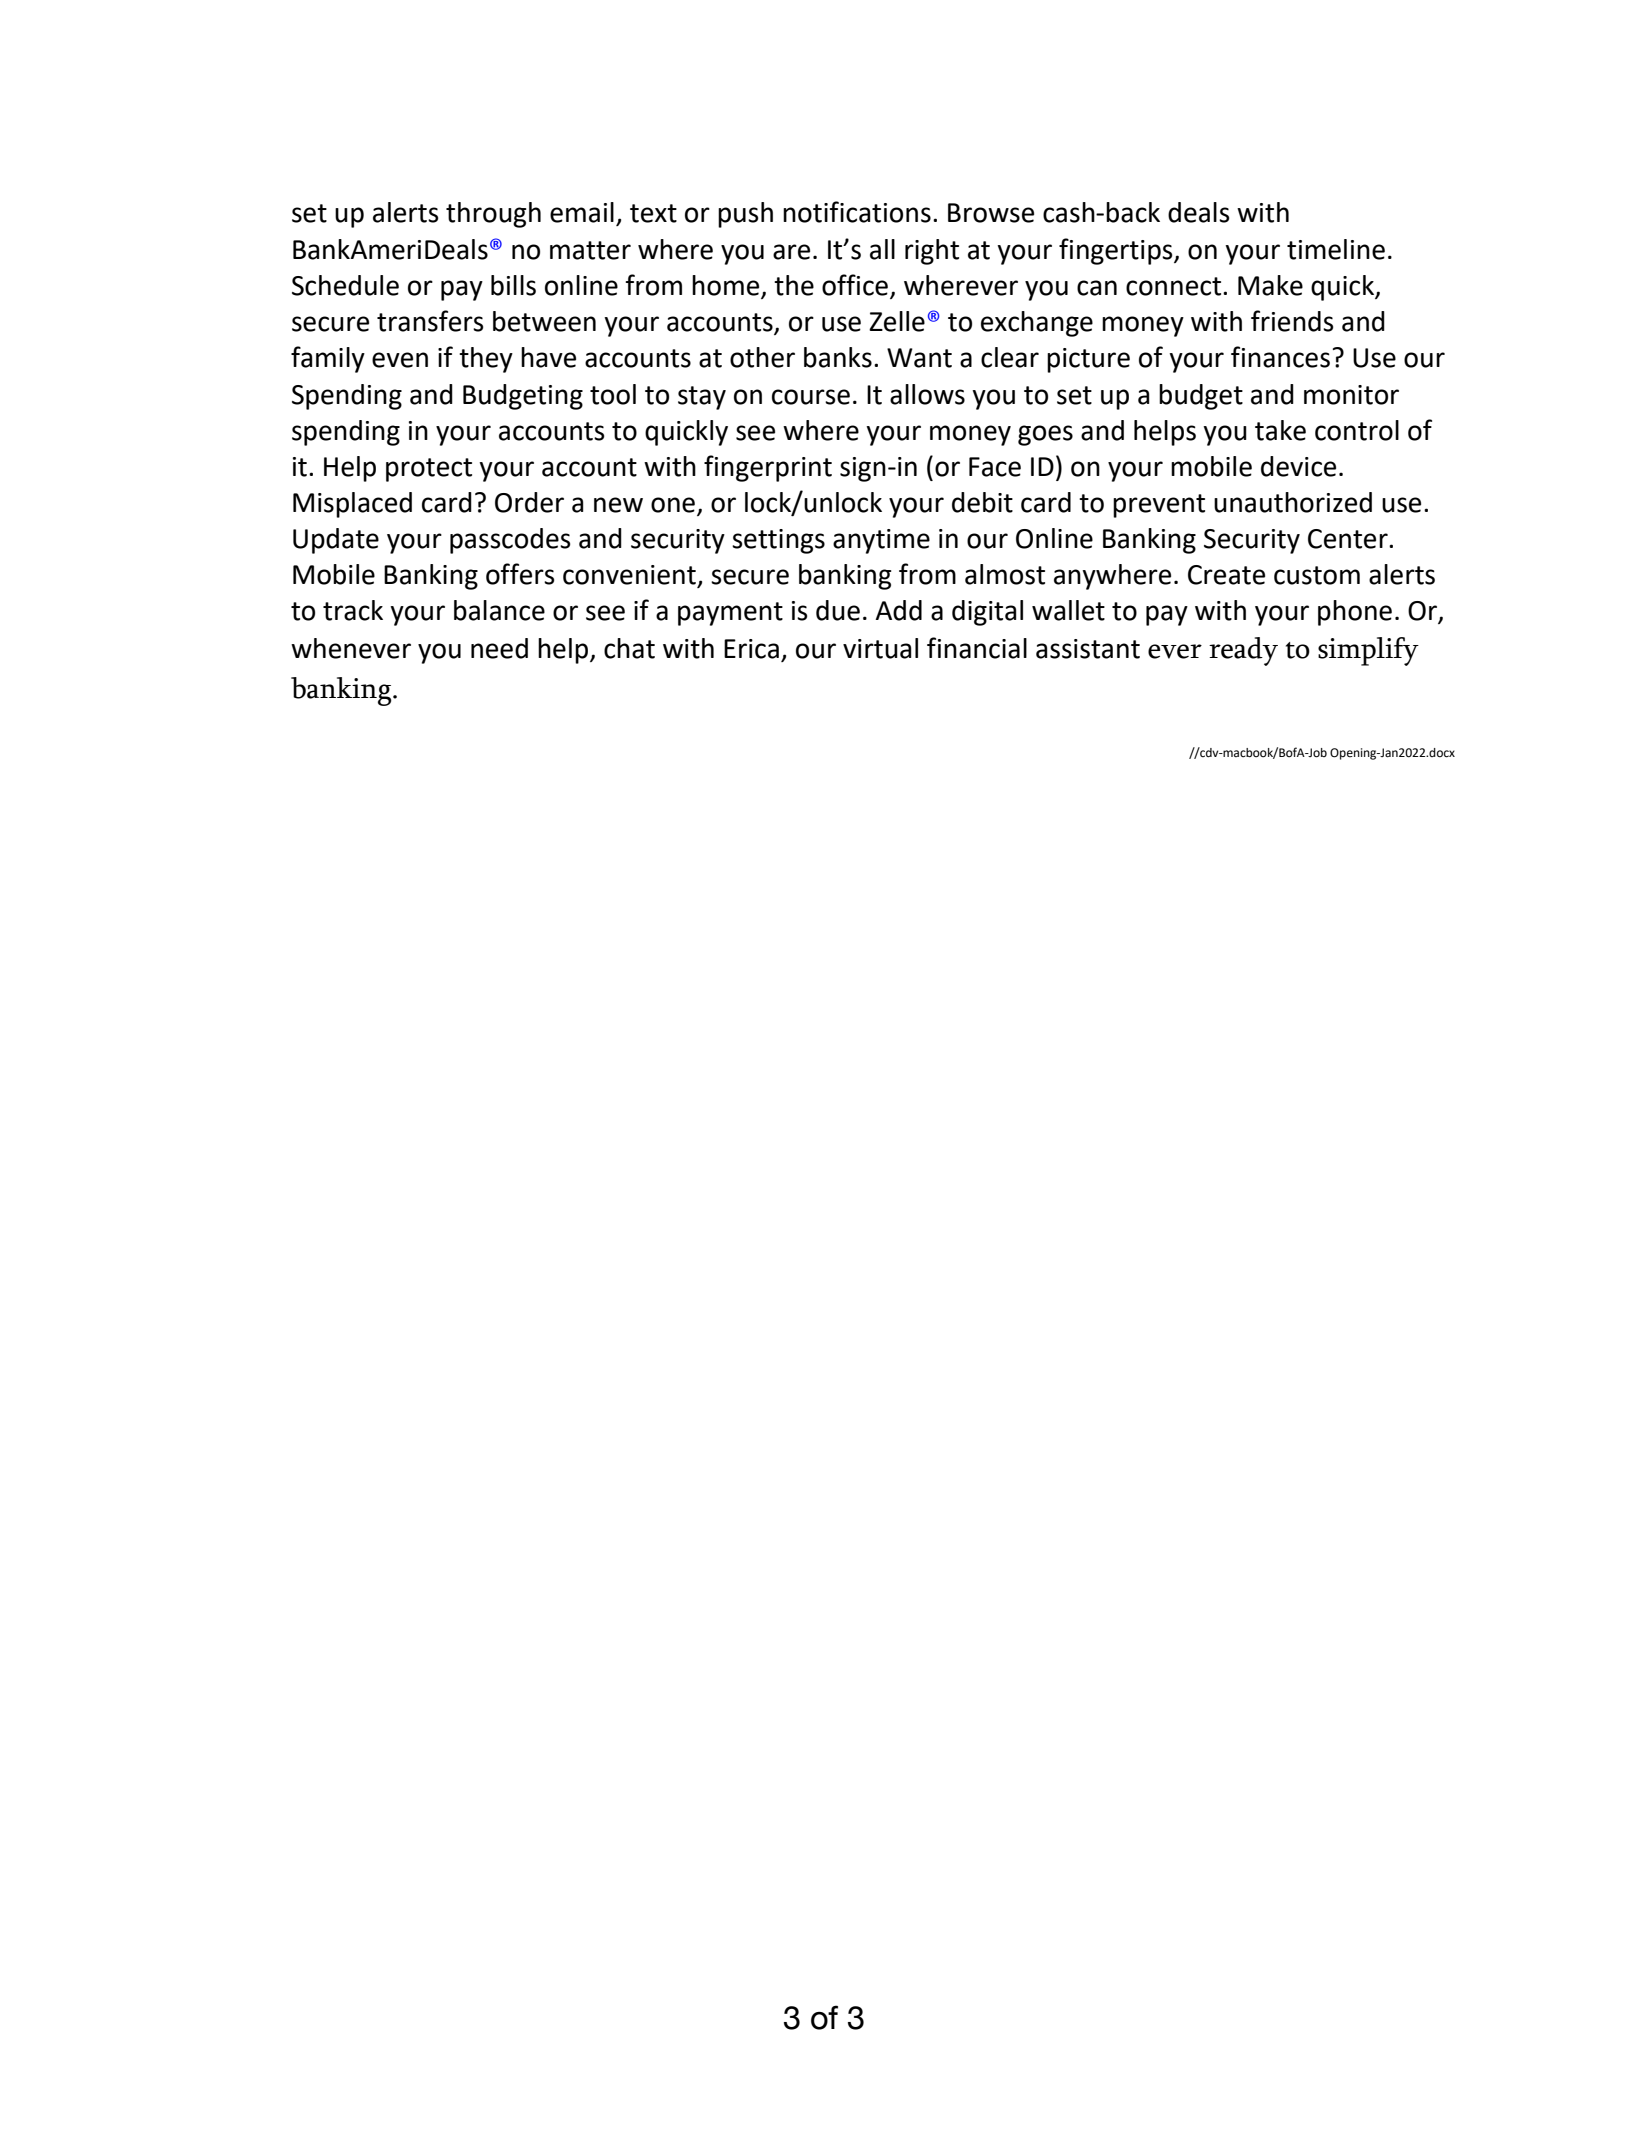  I want to click on need, so click(499, 648).
